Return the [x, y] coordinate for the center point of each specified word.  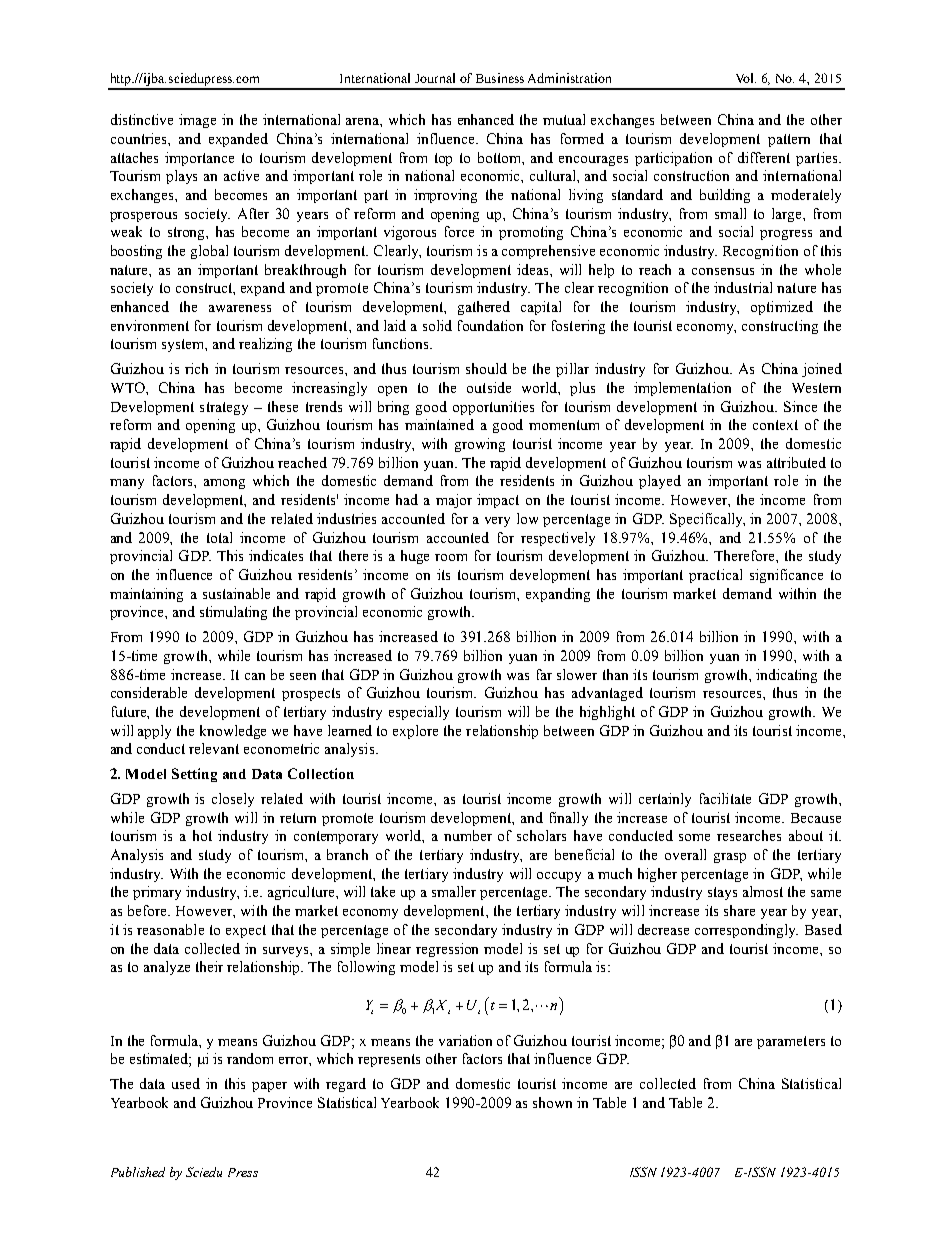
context [775, 425]
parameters [791, 1042]
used [186, 1083]
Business [500, 78]
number [468, 835]
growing [480, 445]
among [224, 484]
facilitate [725, 798]
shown [552, 1102]
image [197, 121]
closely [233, 800]
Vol [746, 78]
